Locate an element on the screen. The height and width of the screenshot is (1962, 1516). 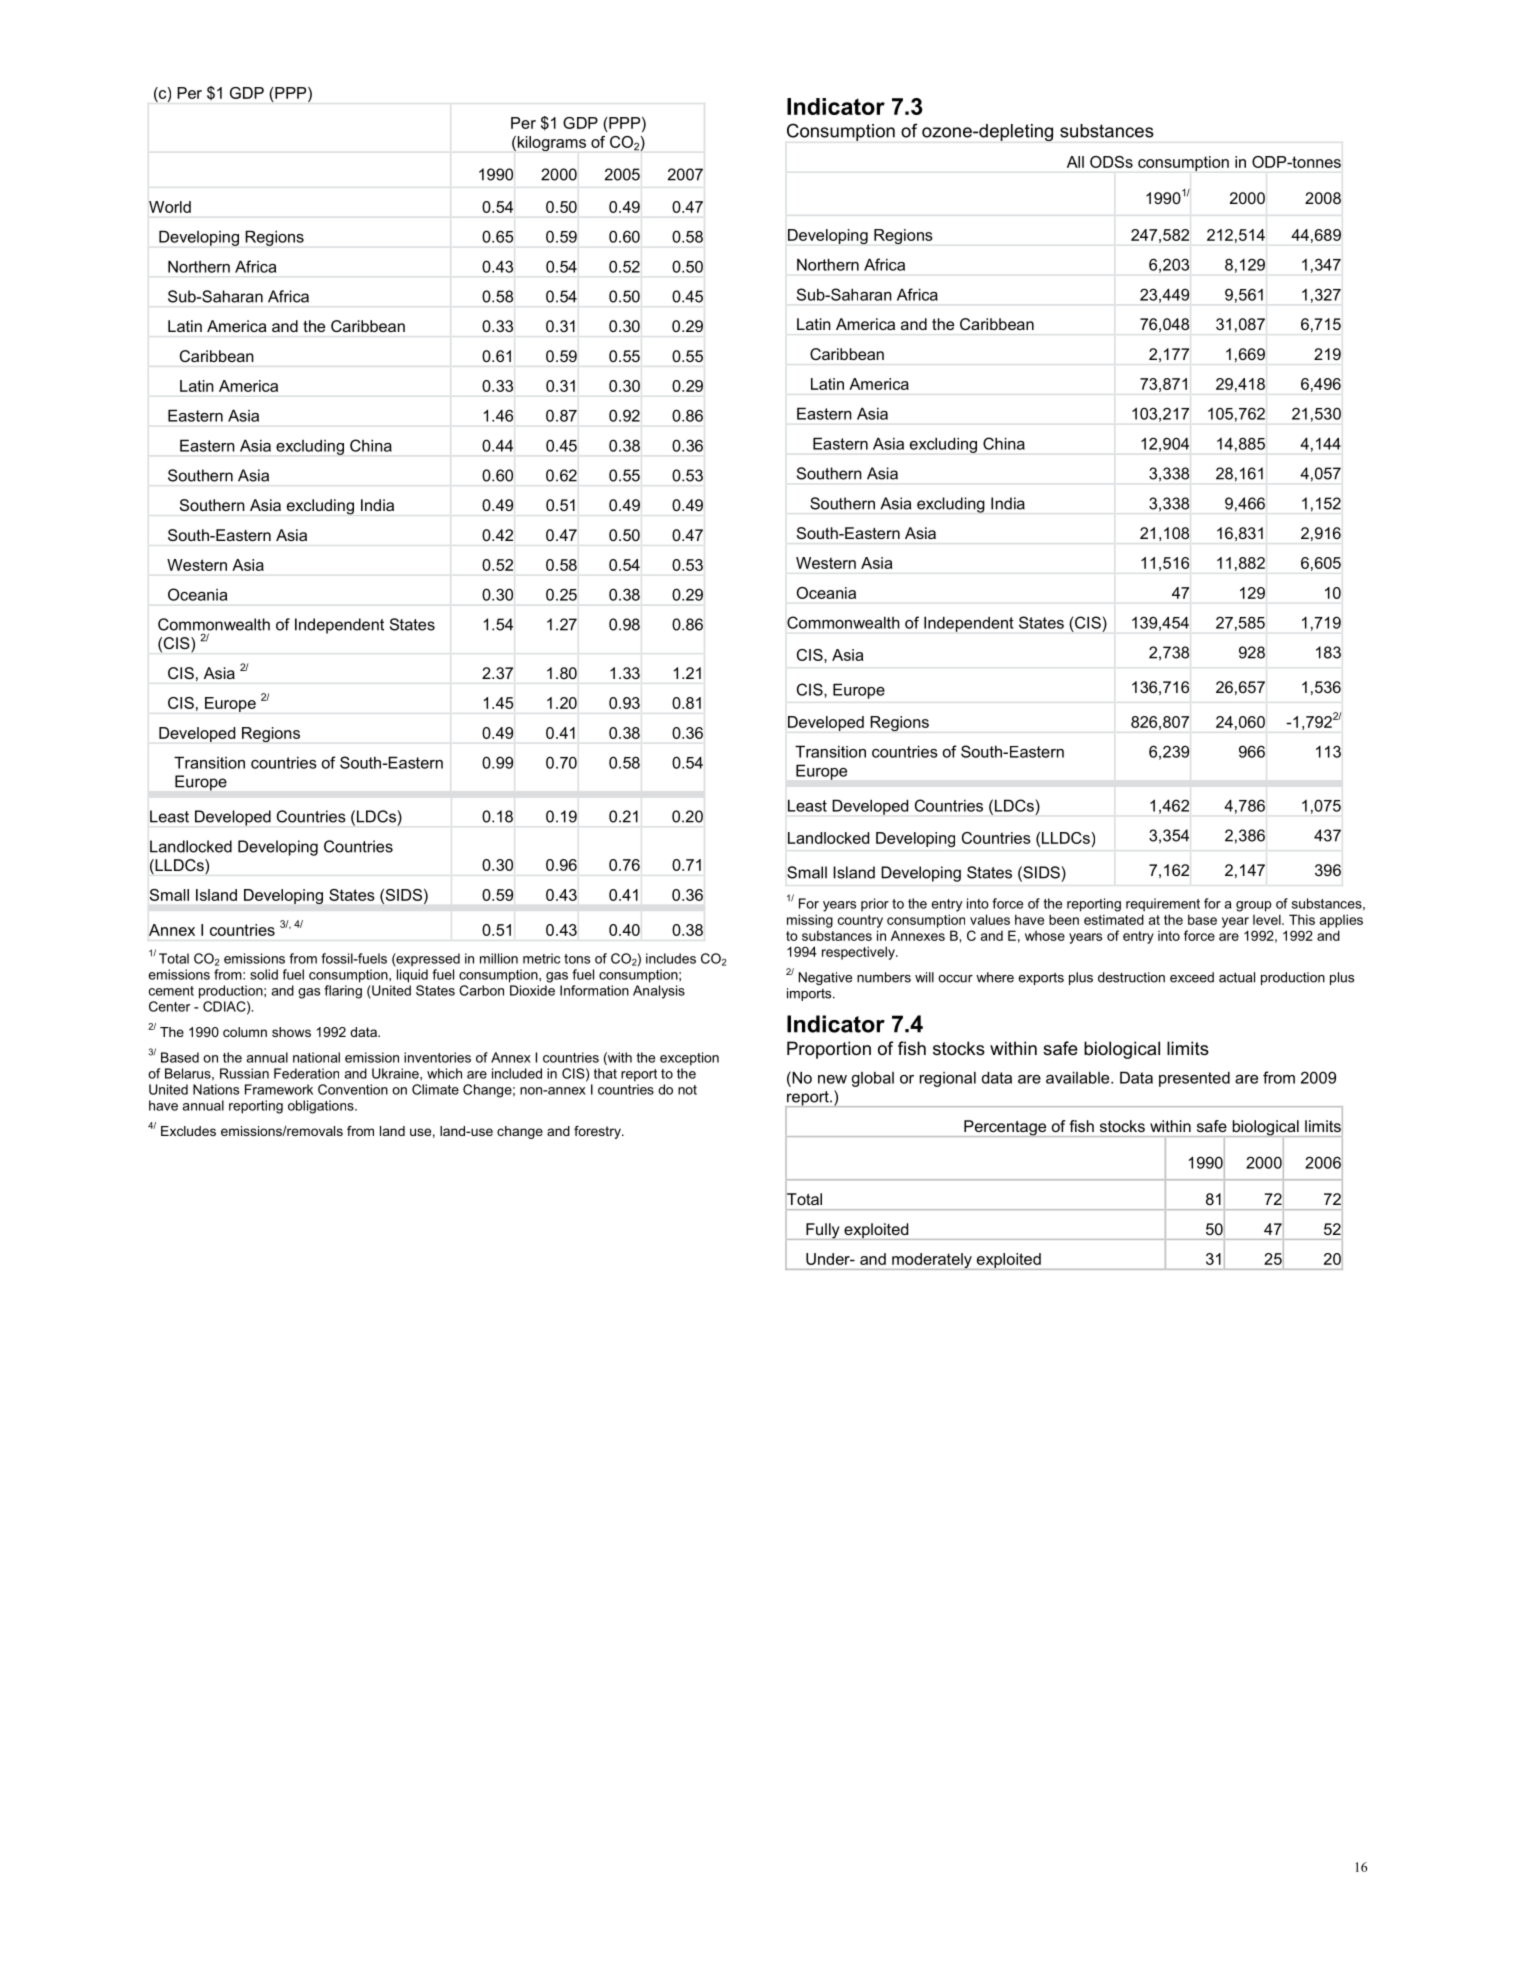
prior is located at coordinates (875, 904).
